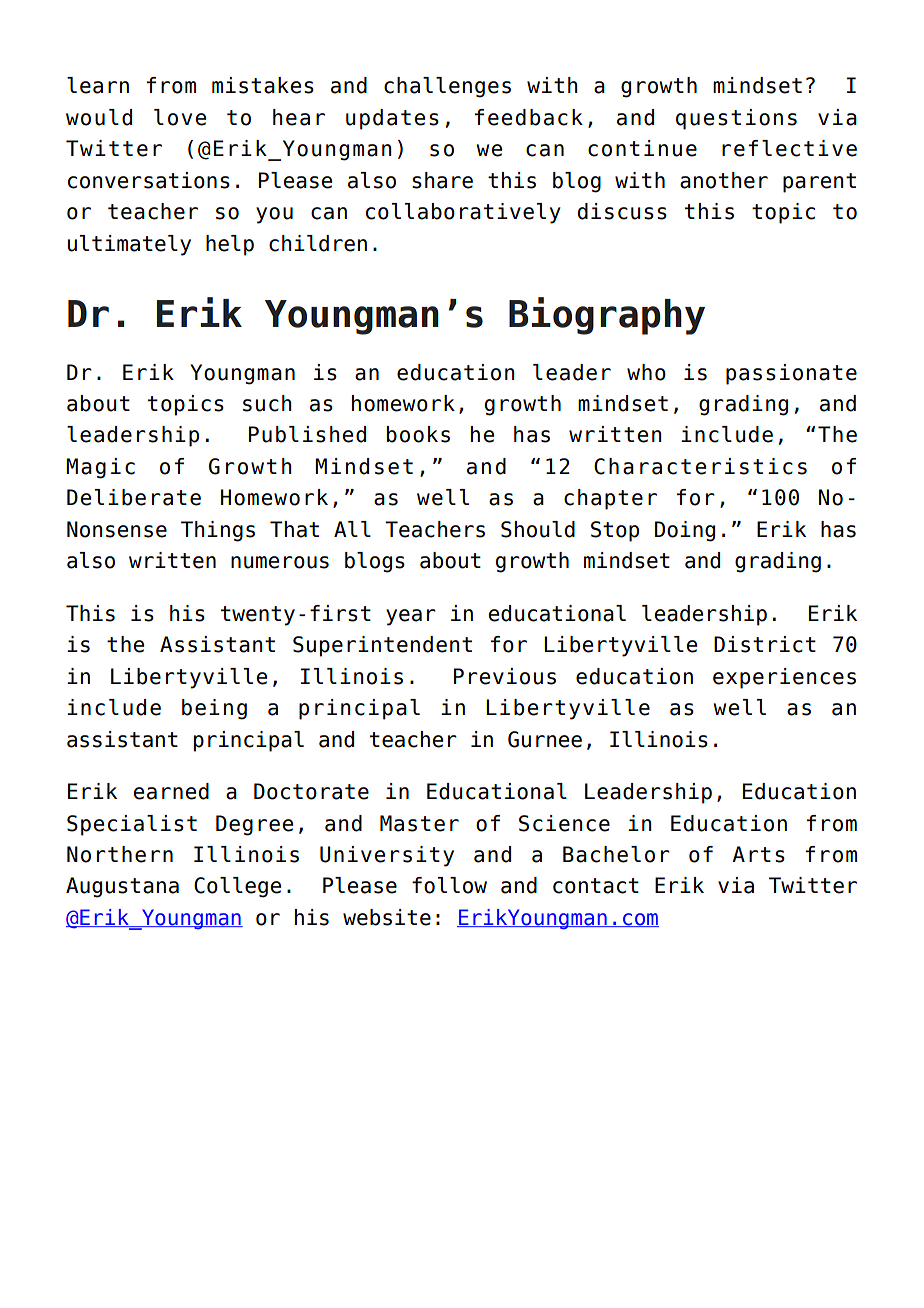  I want to click on love, so click(180, 117).
